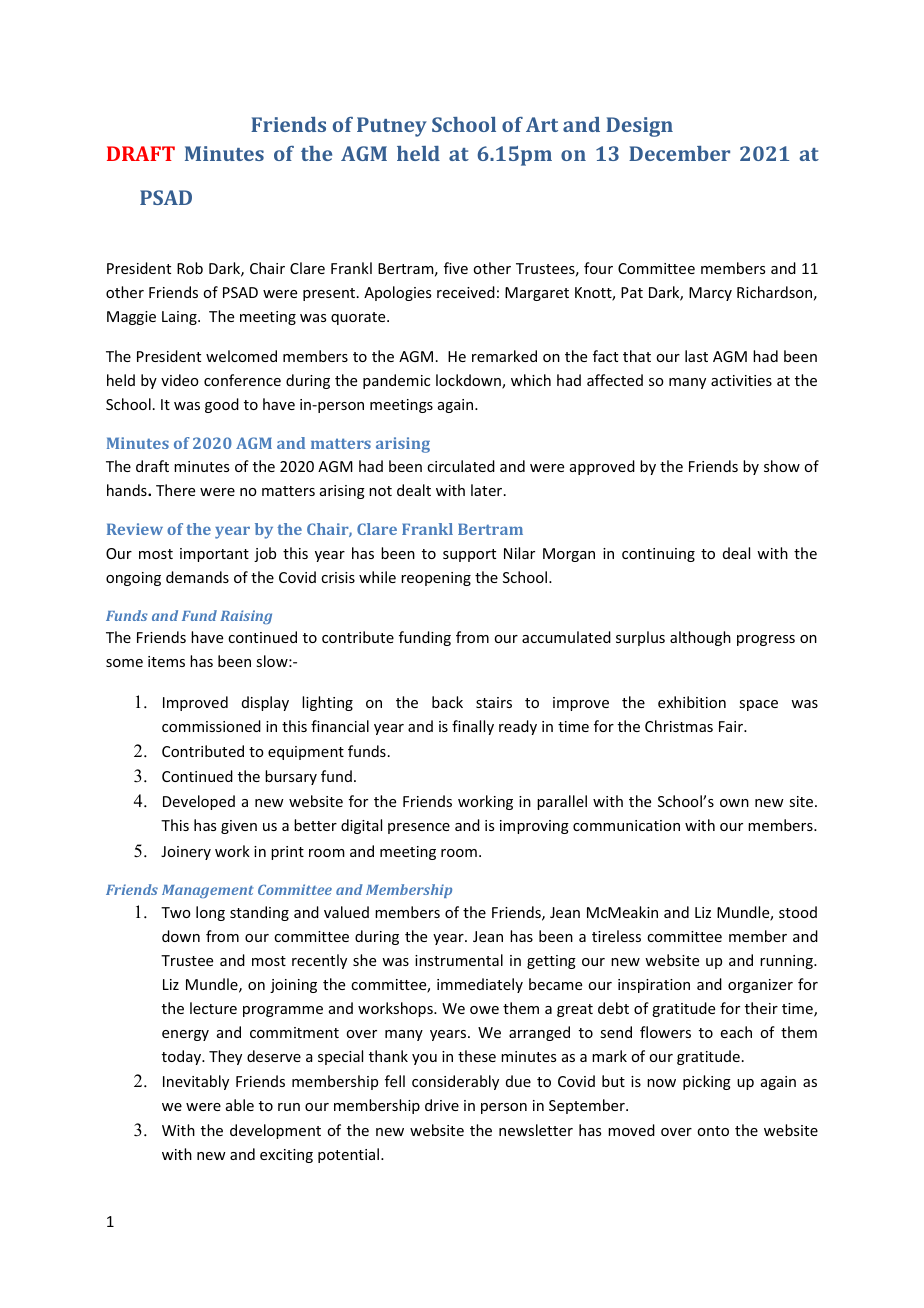  What do you see at coordinates (442, 1105) in the screenshot?
I see `drive` at bounding box center [442, 1105].
